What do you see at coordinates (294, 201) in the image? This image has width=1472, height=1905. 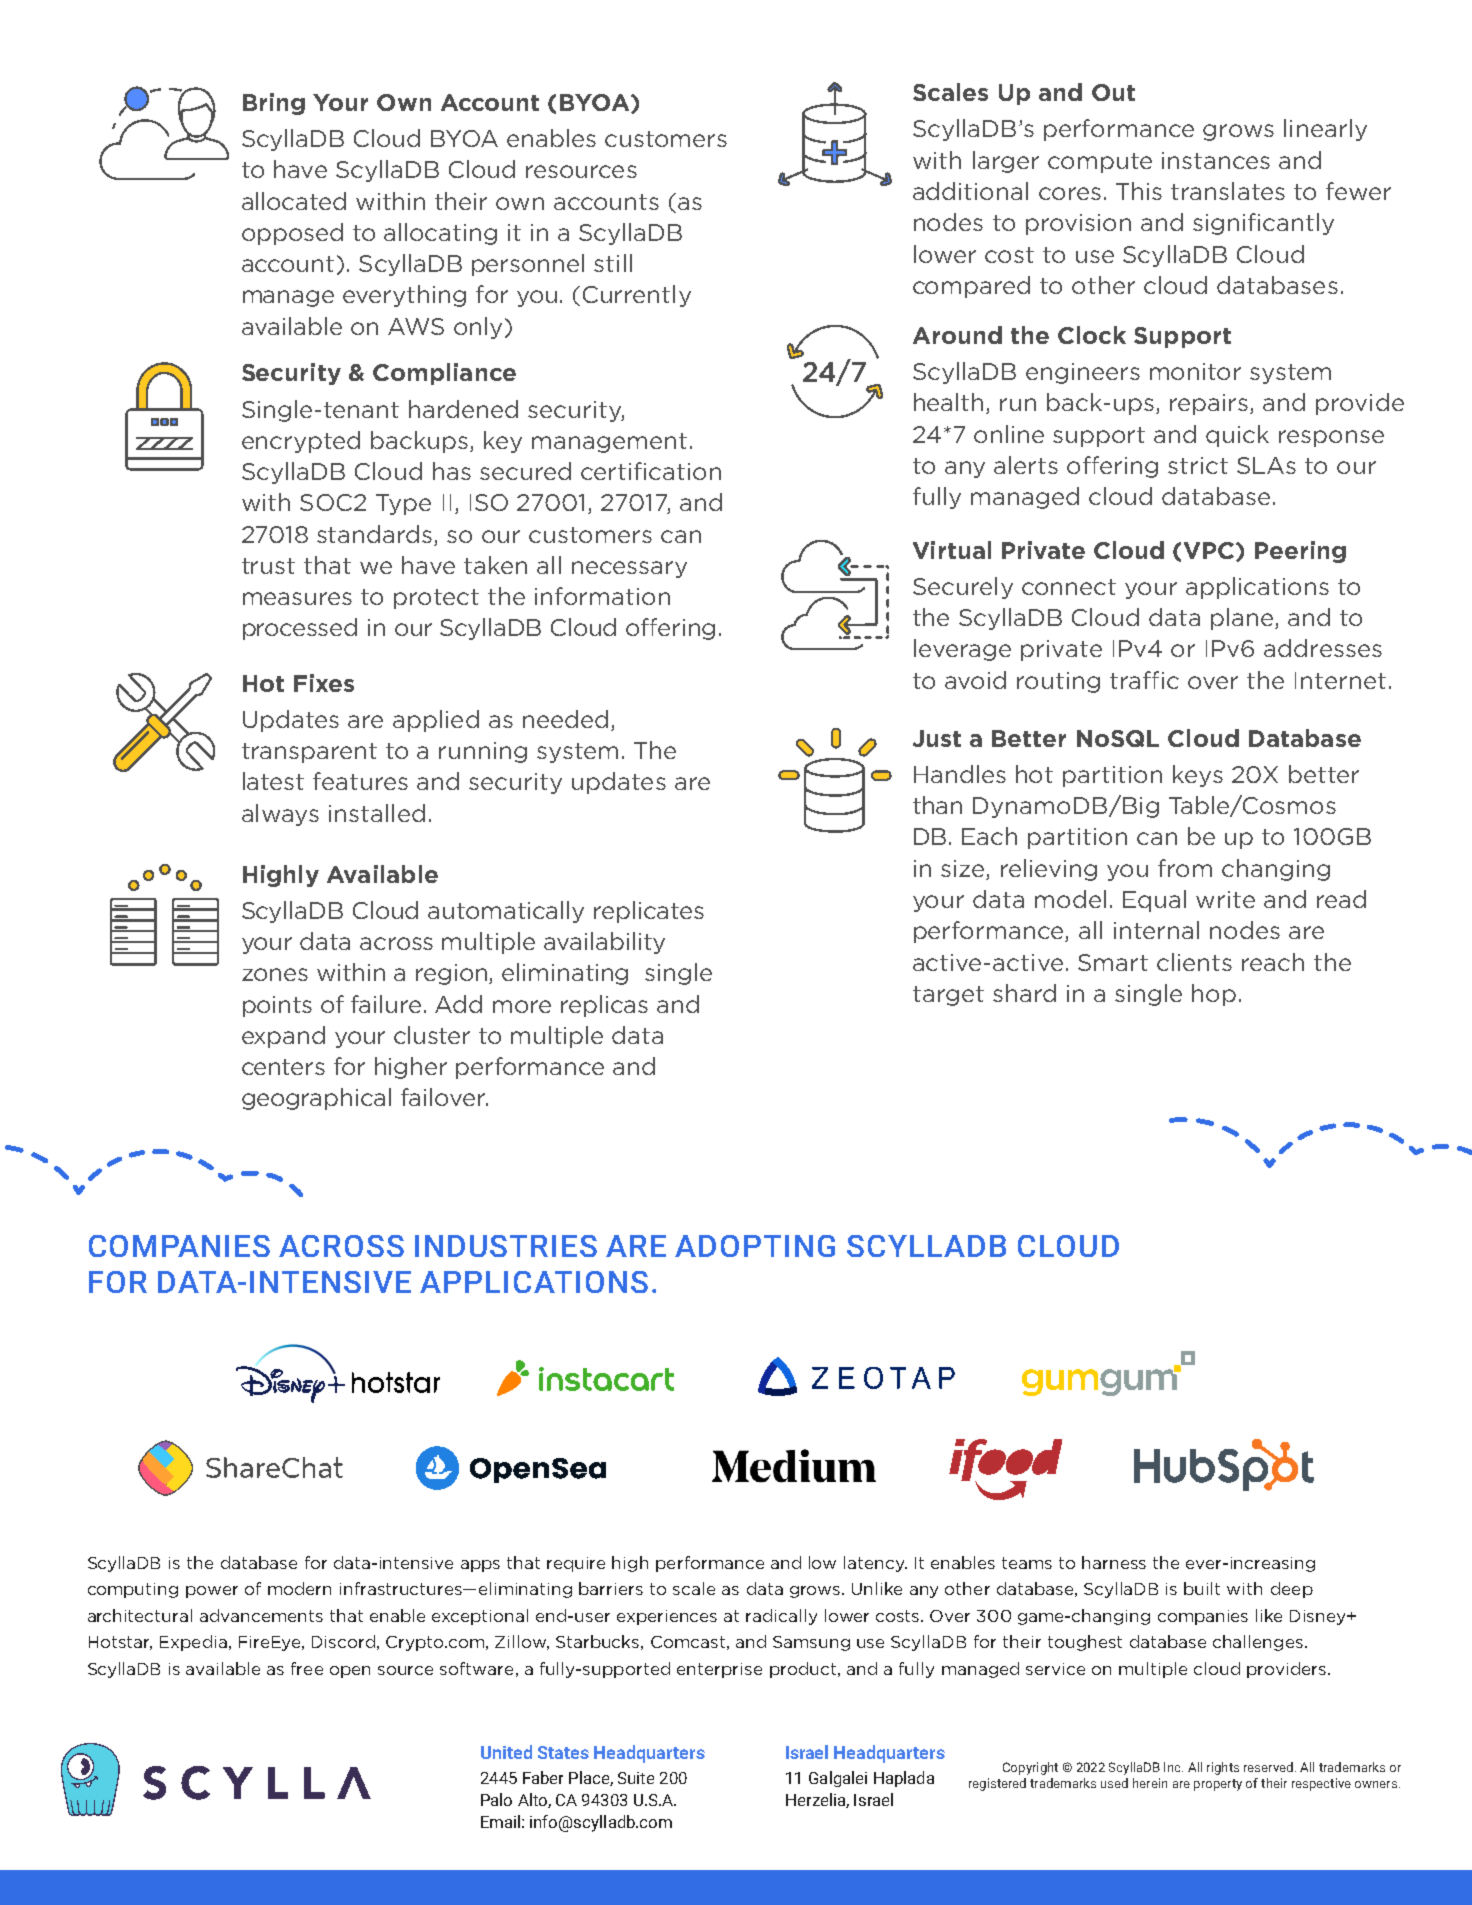 I see `allocated` at bounding box center [294, 201].
